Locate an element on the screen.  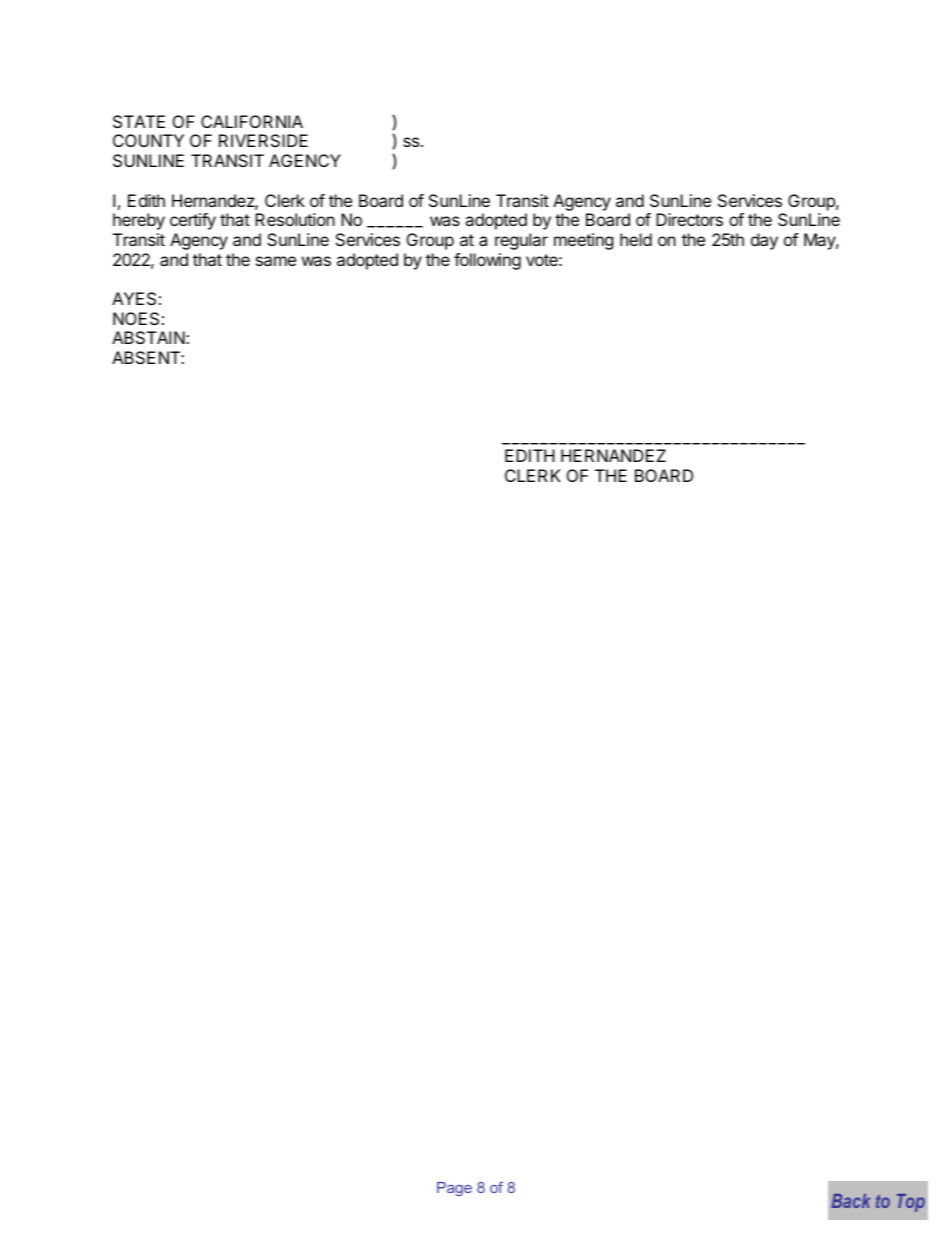
held is located at coordinates (636, 239).
